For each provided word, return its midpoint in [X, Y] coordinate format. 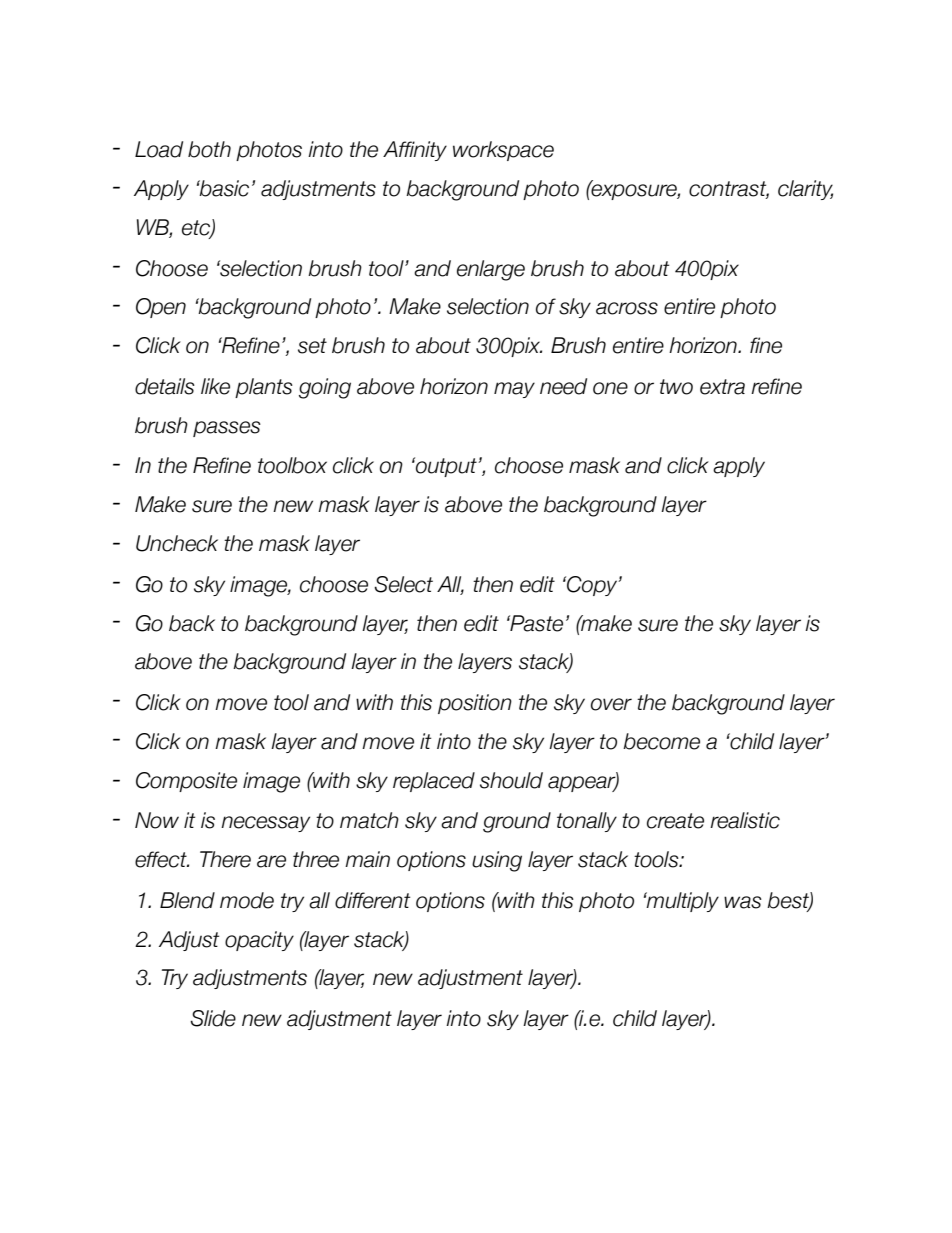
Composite [186, 782]
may [514, 390]
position [475, 704]
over [611, 704]
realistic [745, 820]
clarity [805, 190]
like [215, 386]
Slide [213, 1018]
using [497, 861]
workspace [503, 151]
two [676, 387]
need [563, 386]
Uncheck [177, 543]
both [209, 149]
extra [722, 387]
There [225, 859]
